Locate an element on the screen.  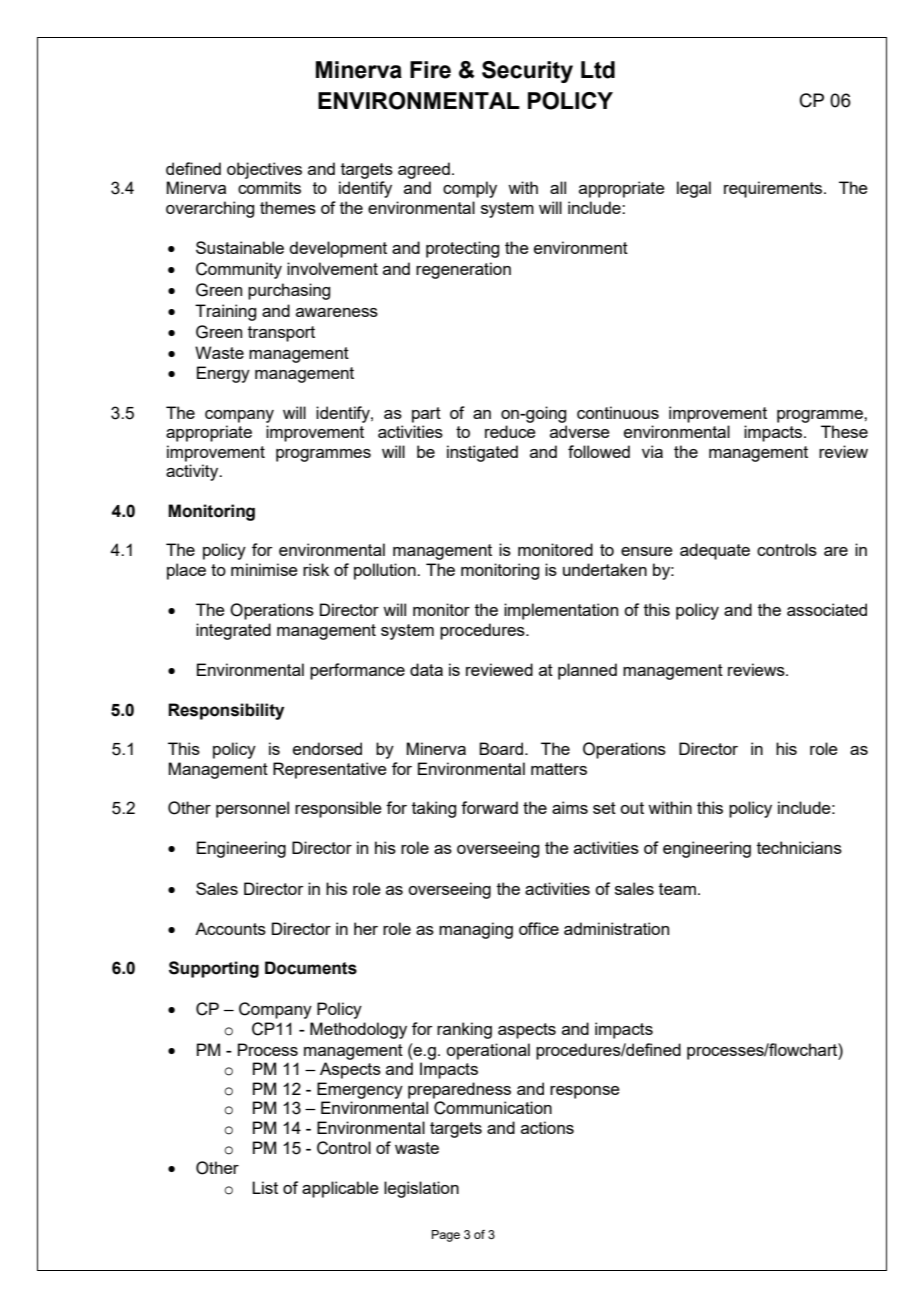
associated is located at coordinates (827, 609).
